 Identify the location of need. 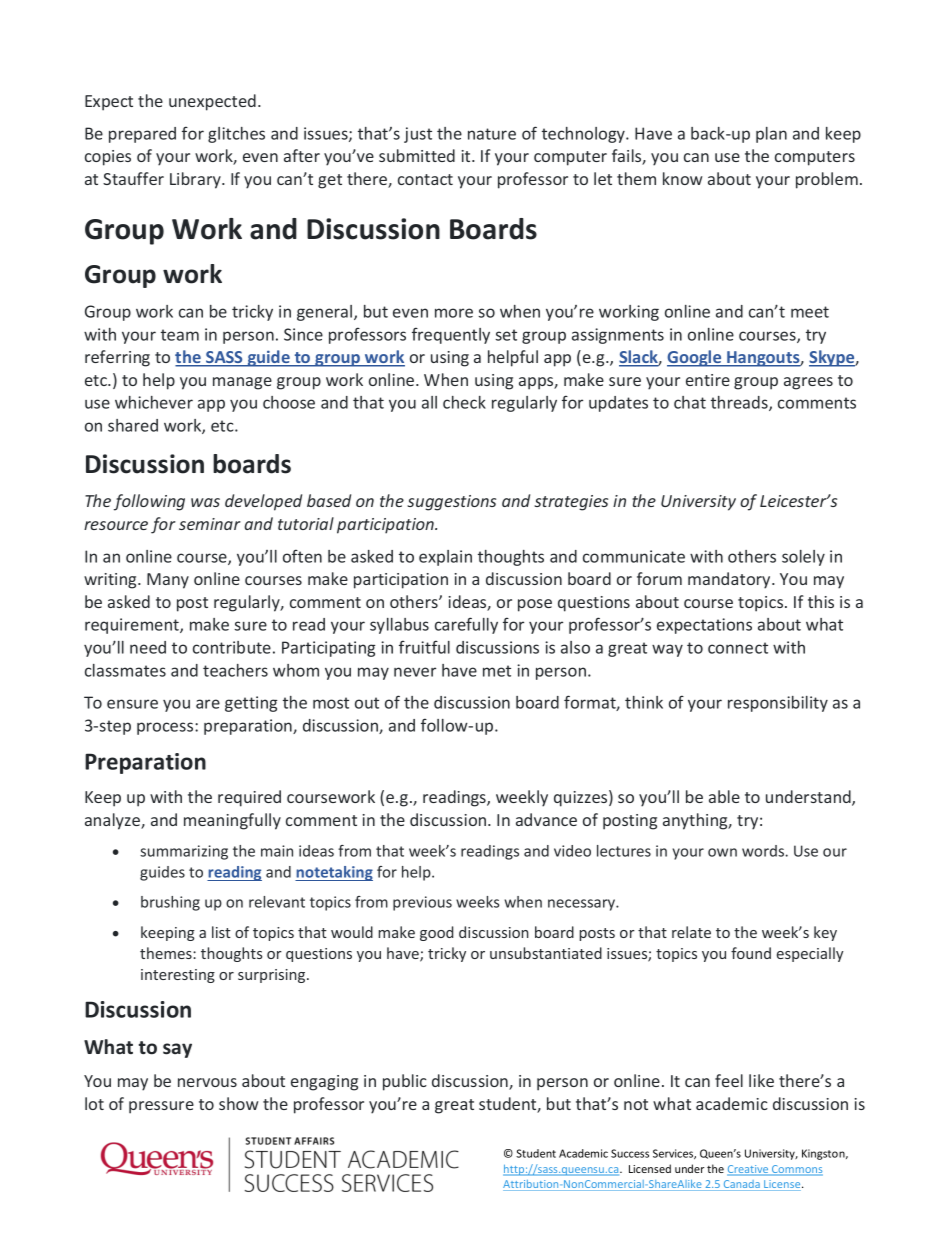
(148, 647).
